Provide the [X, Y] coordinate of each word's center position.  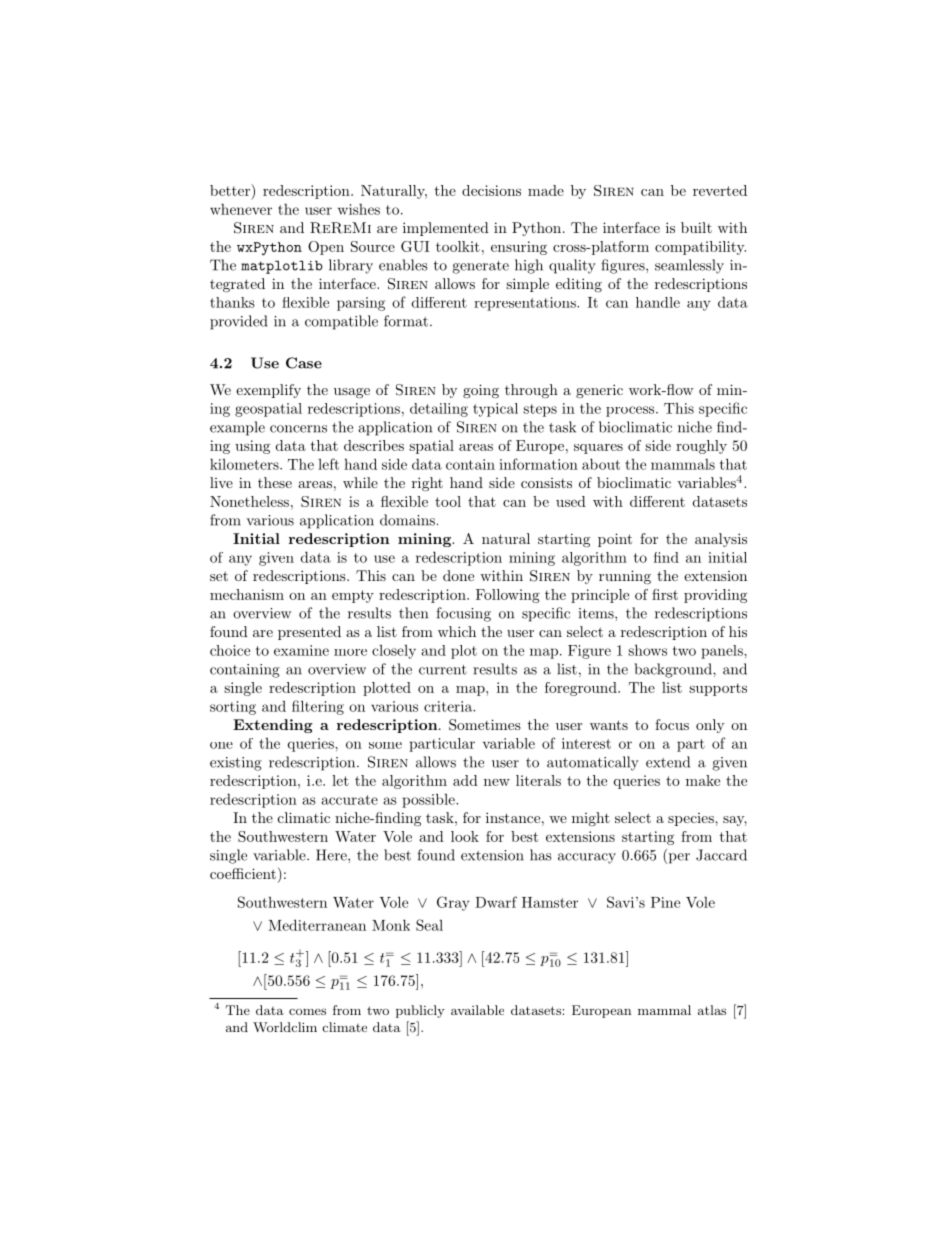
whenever [241, 209]
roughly [701, 447]
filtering [318, 707]
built [696, 227]
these [275, 482]
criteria [449, 706]
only [710, 726]
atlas [712, 1010]
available [477, 1010]
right [427, 484]
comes [307, 1011]
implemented [446, 229]
